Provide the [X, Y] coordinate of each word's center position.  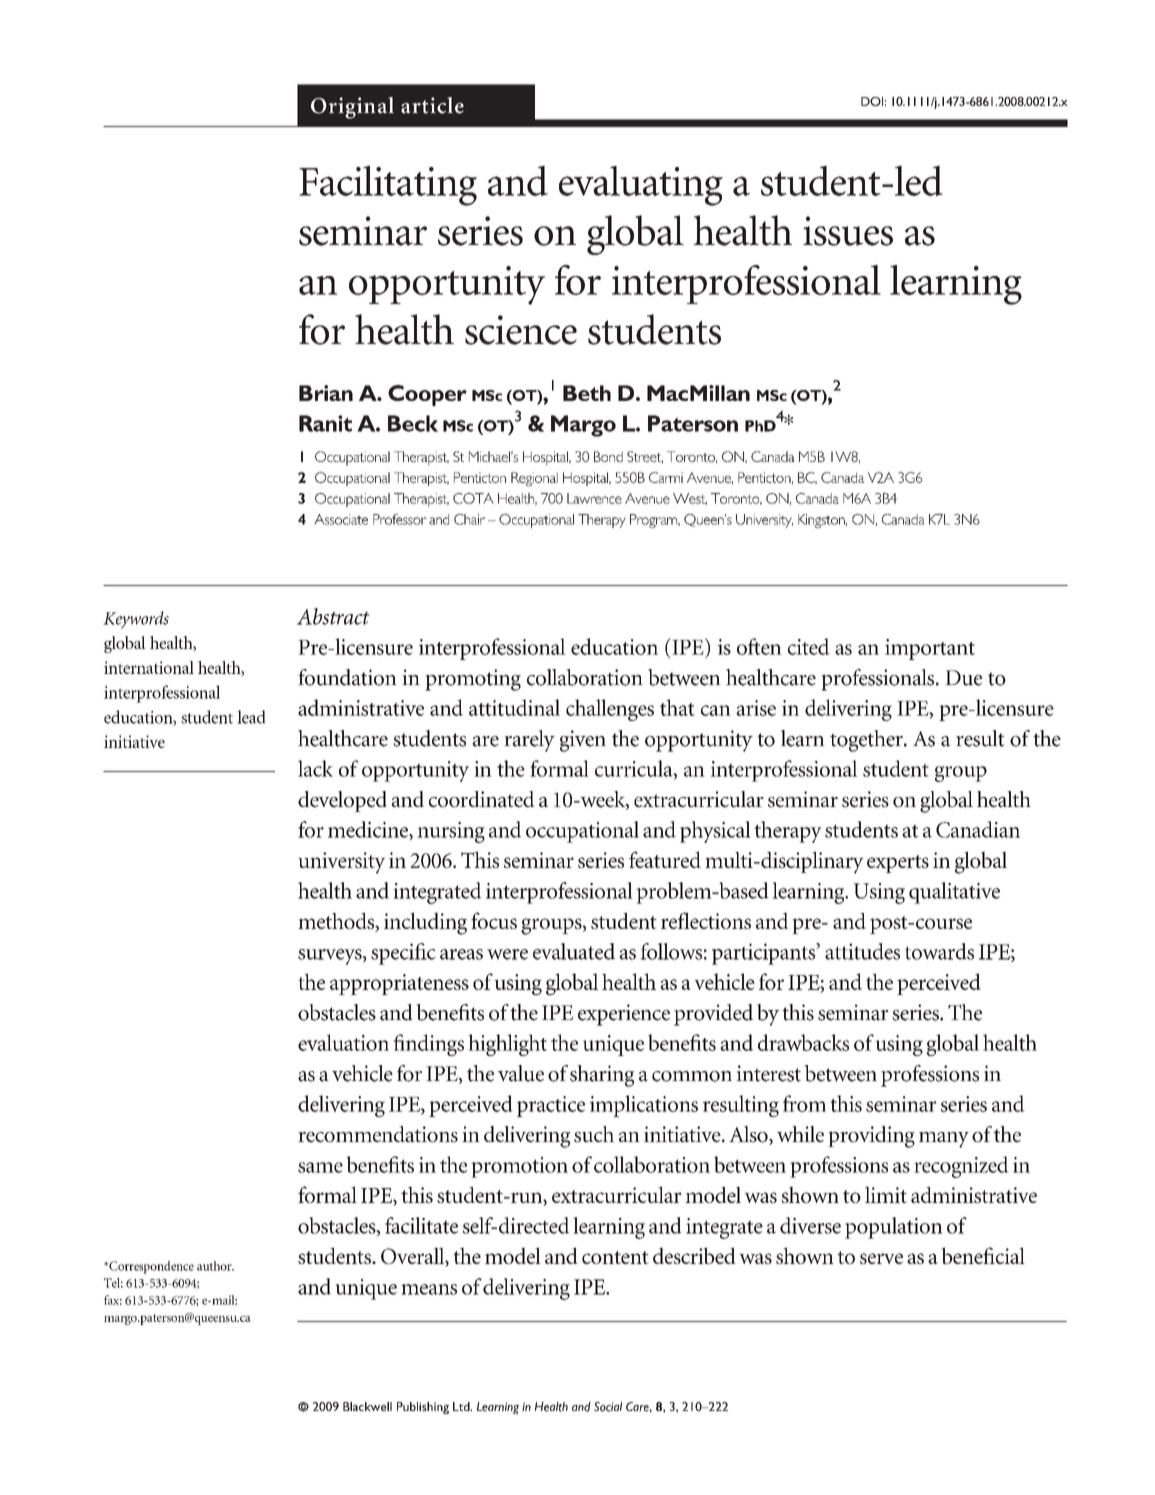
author [215, 1266]
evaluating [641, 186]
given [583, 741]
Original [352, 108]
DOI [873, 101]
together [867, 741]
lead [251, 717]
